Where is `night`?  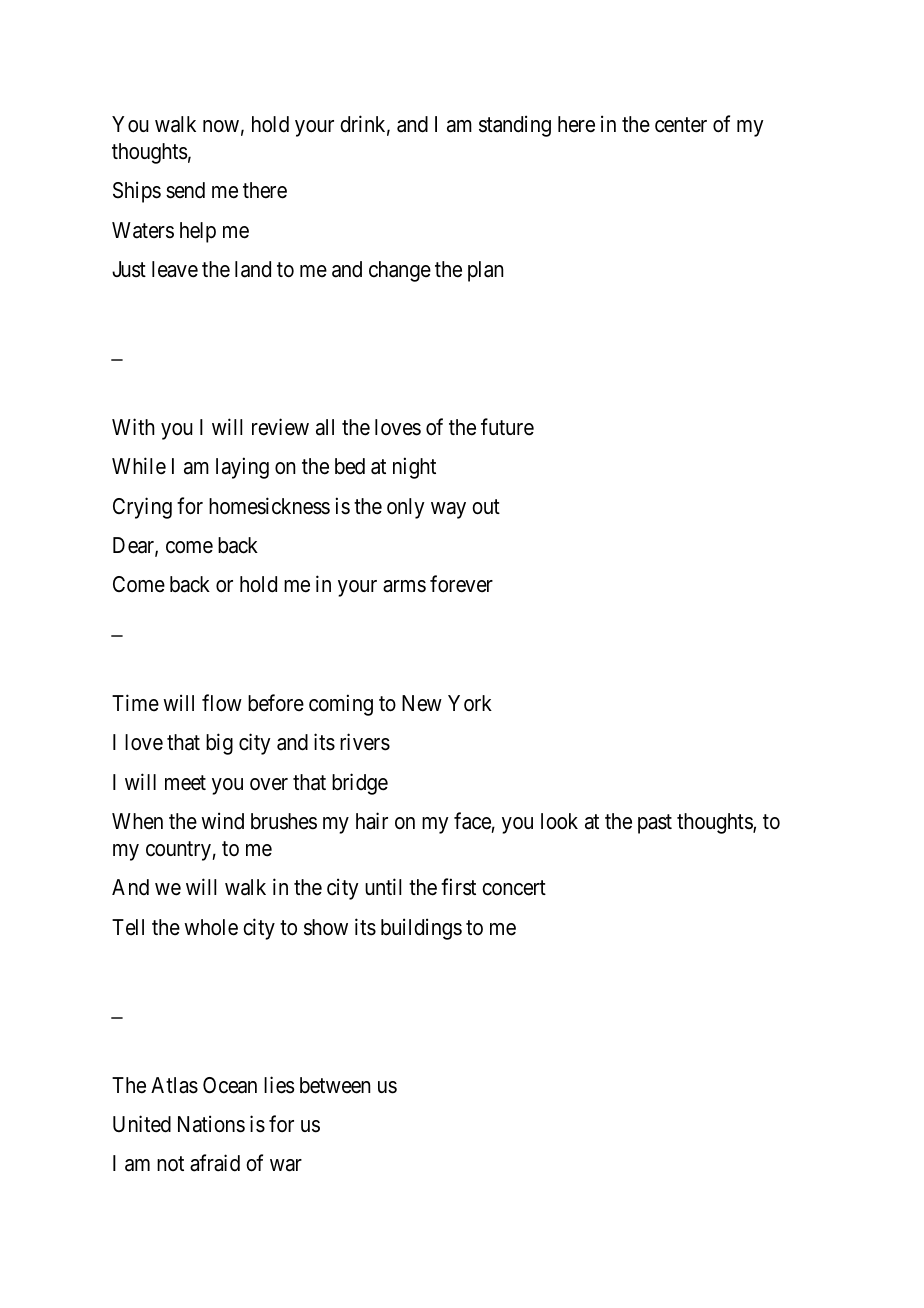 night is located at coordinates (414, 468).
